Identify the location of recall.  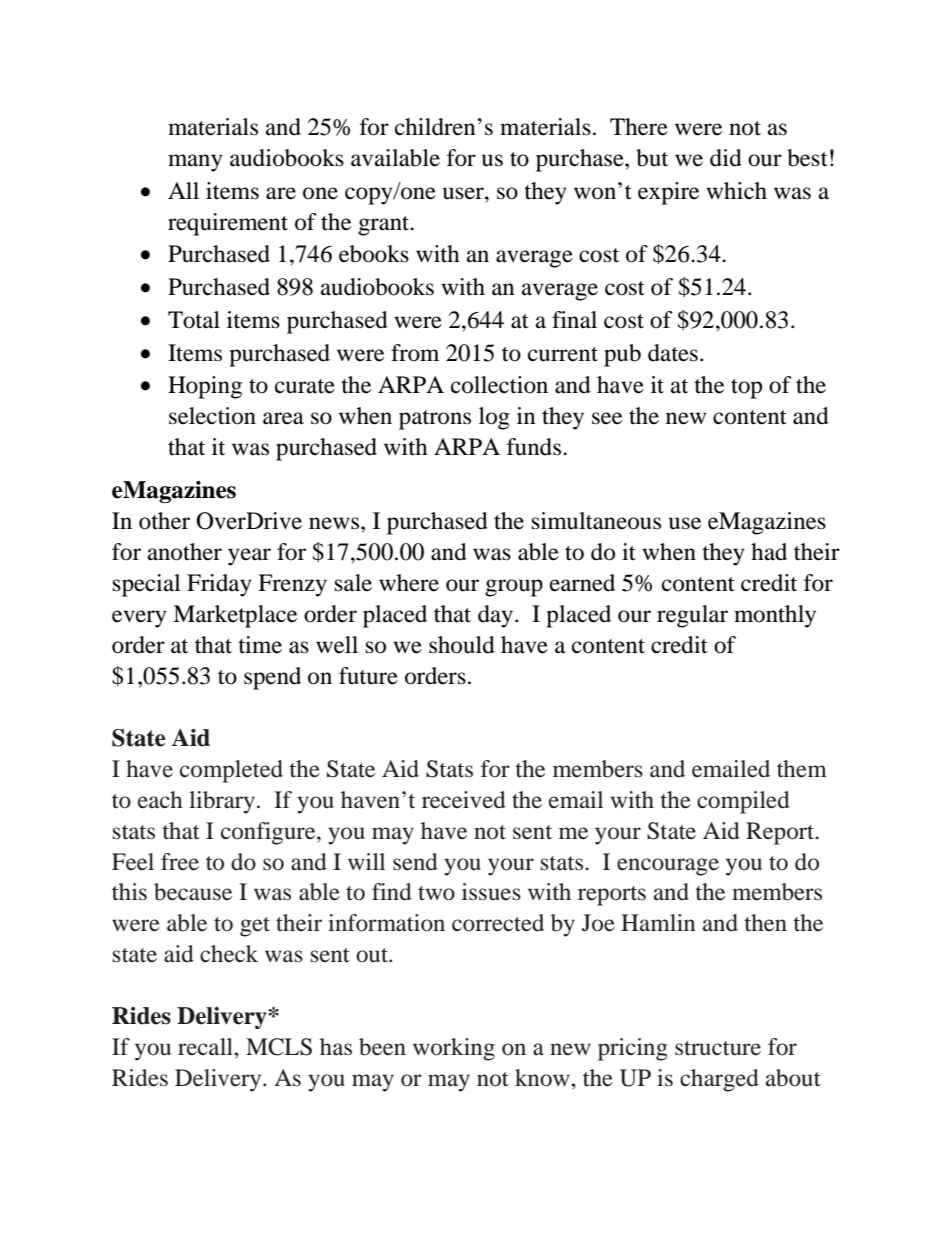
(206, 1047).
